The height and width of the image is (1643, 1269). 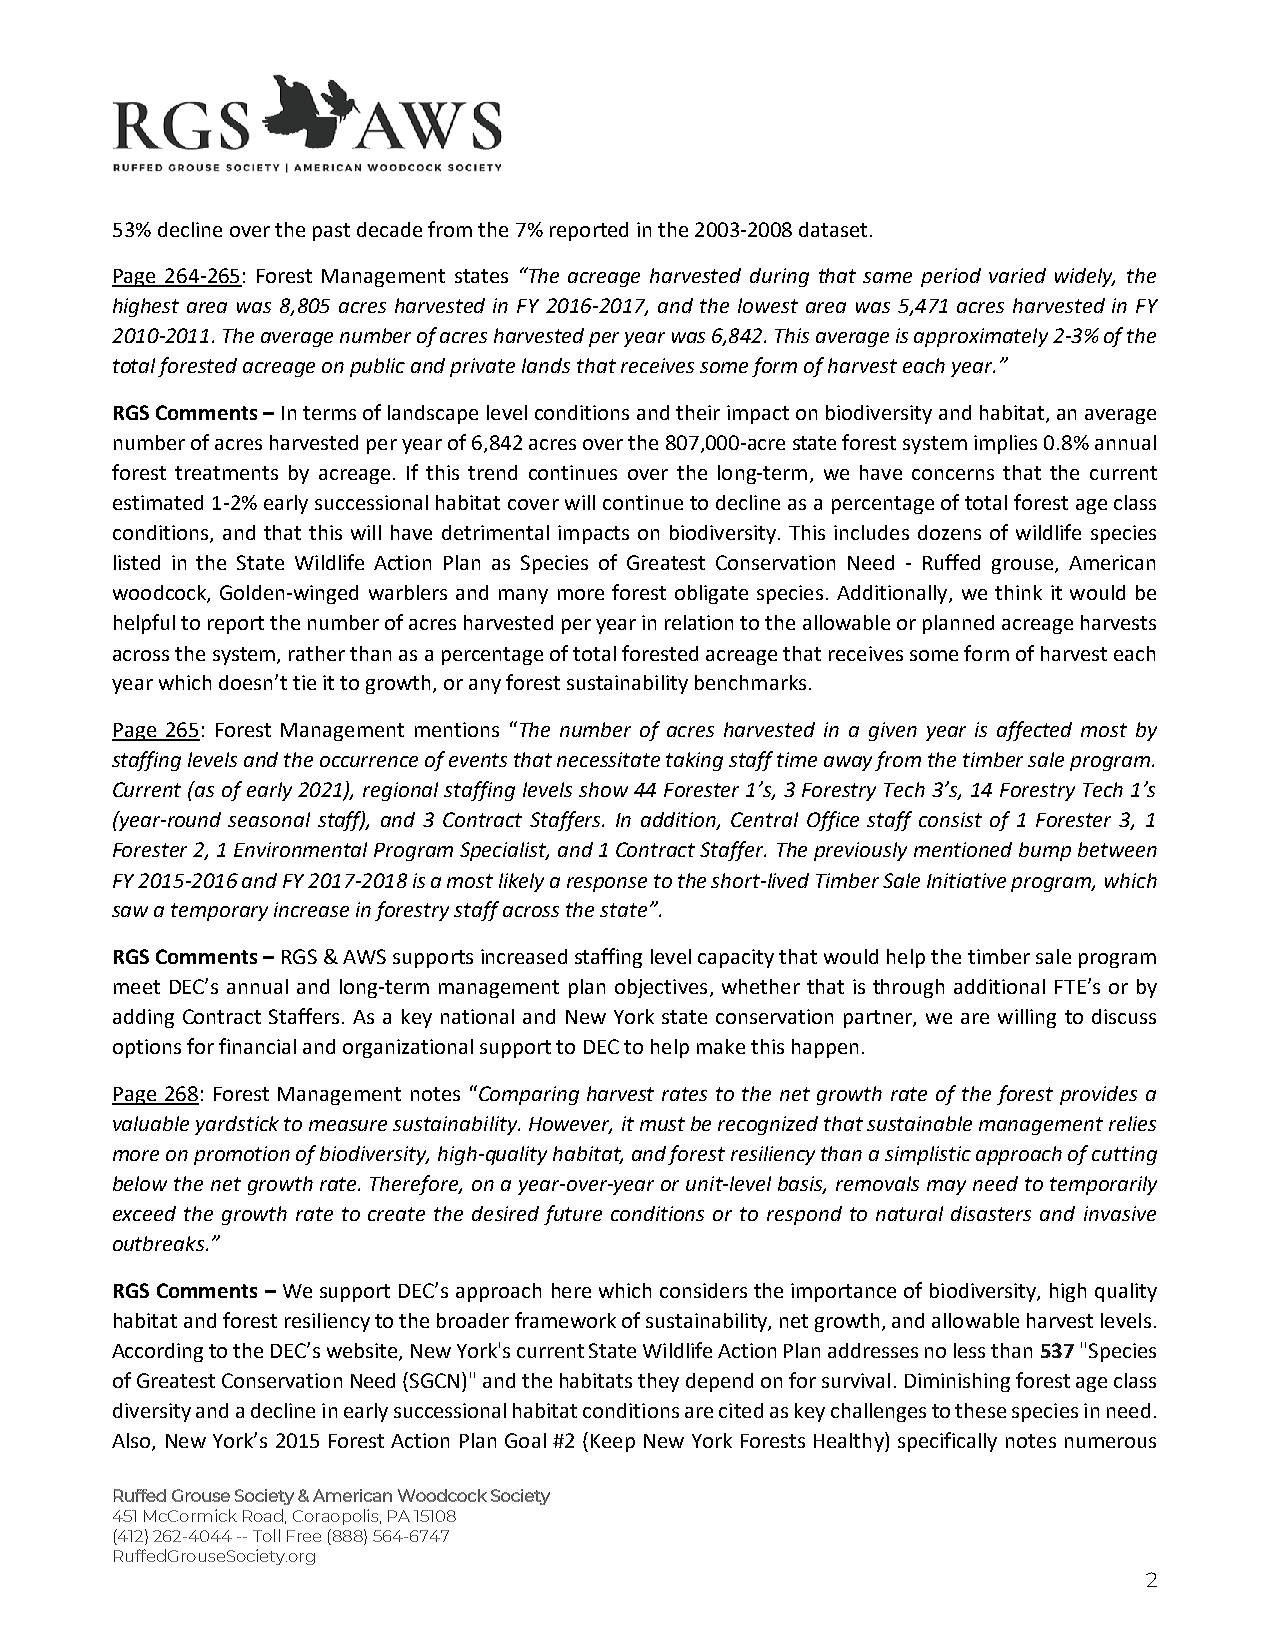 What do you see at coordinates (768, 305) in the image?
I see `lowest` at bounding box center [768, 305].
